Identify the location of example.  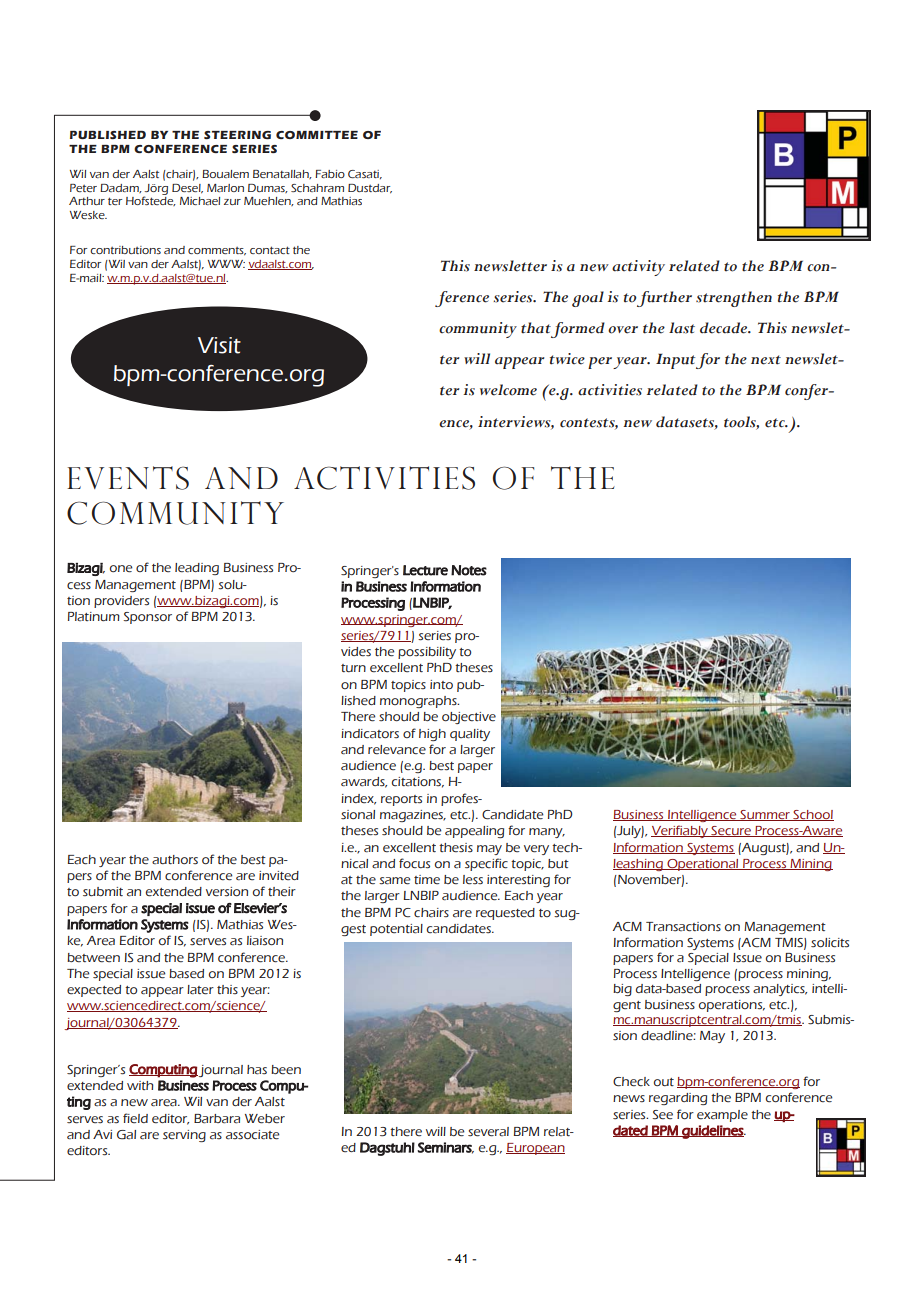
(722, 1116).
